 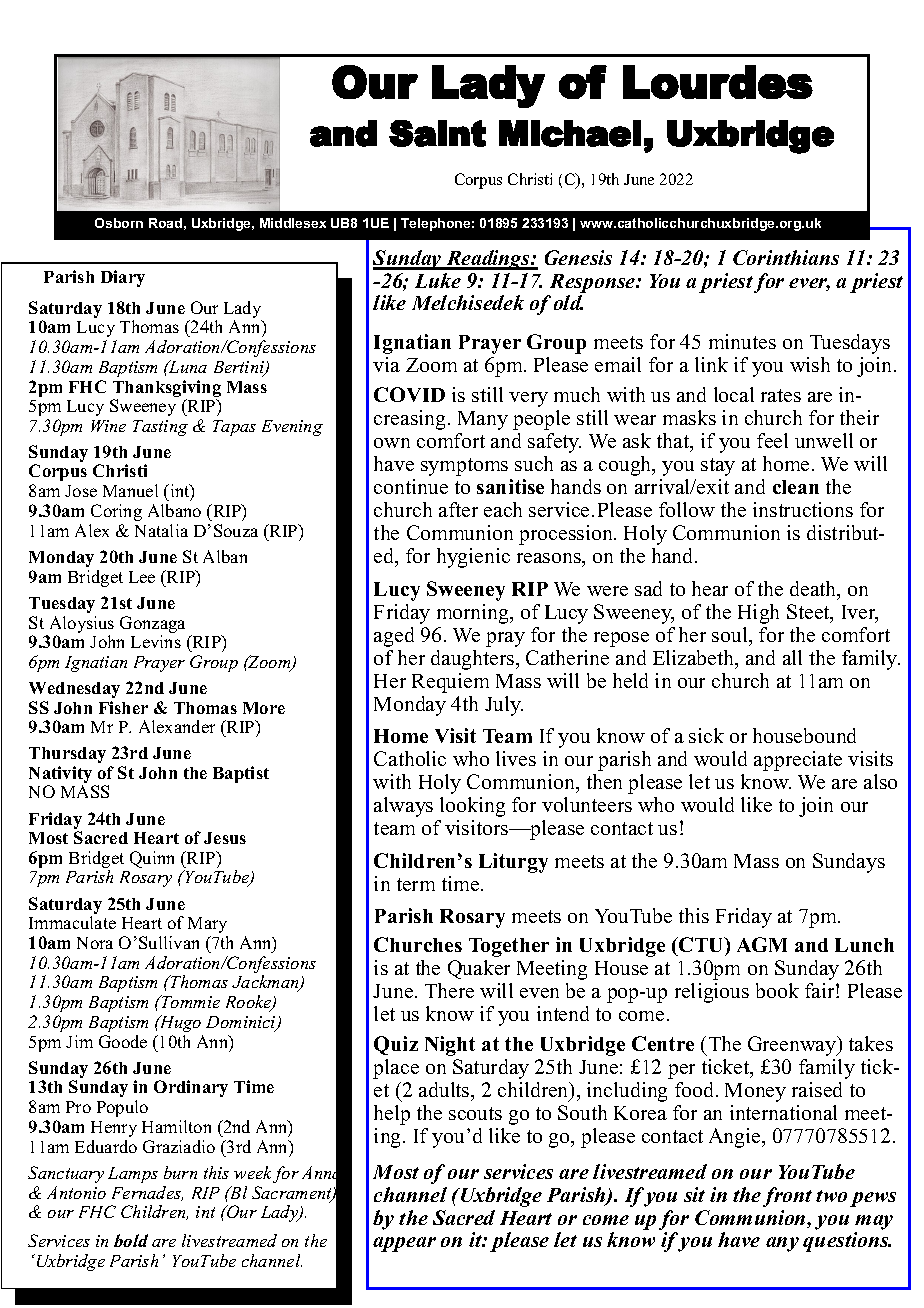 I want to click on Gonzaga, so click(x=152, y=626).
